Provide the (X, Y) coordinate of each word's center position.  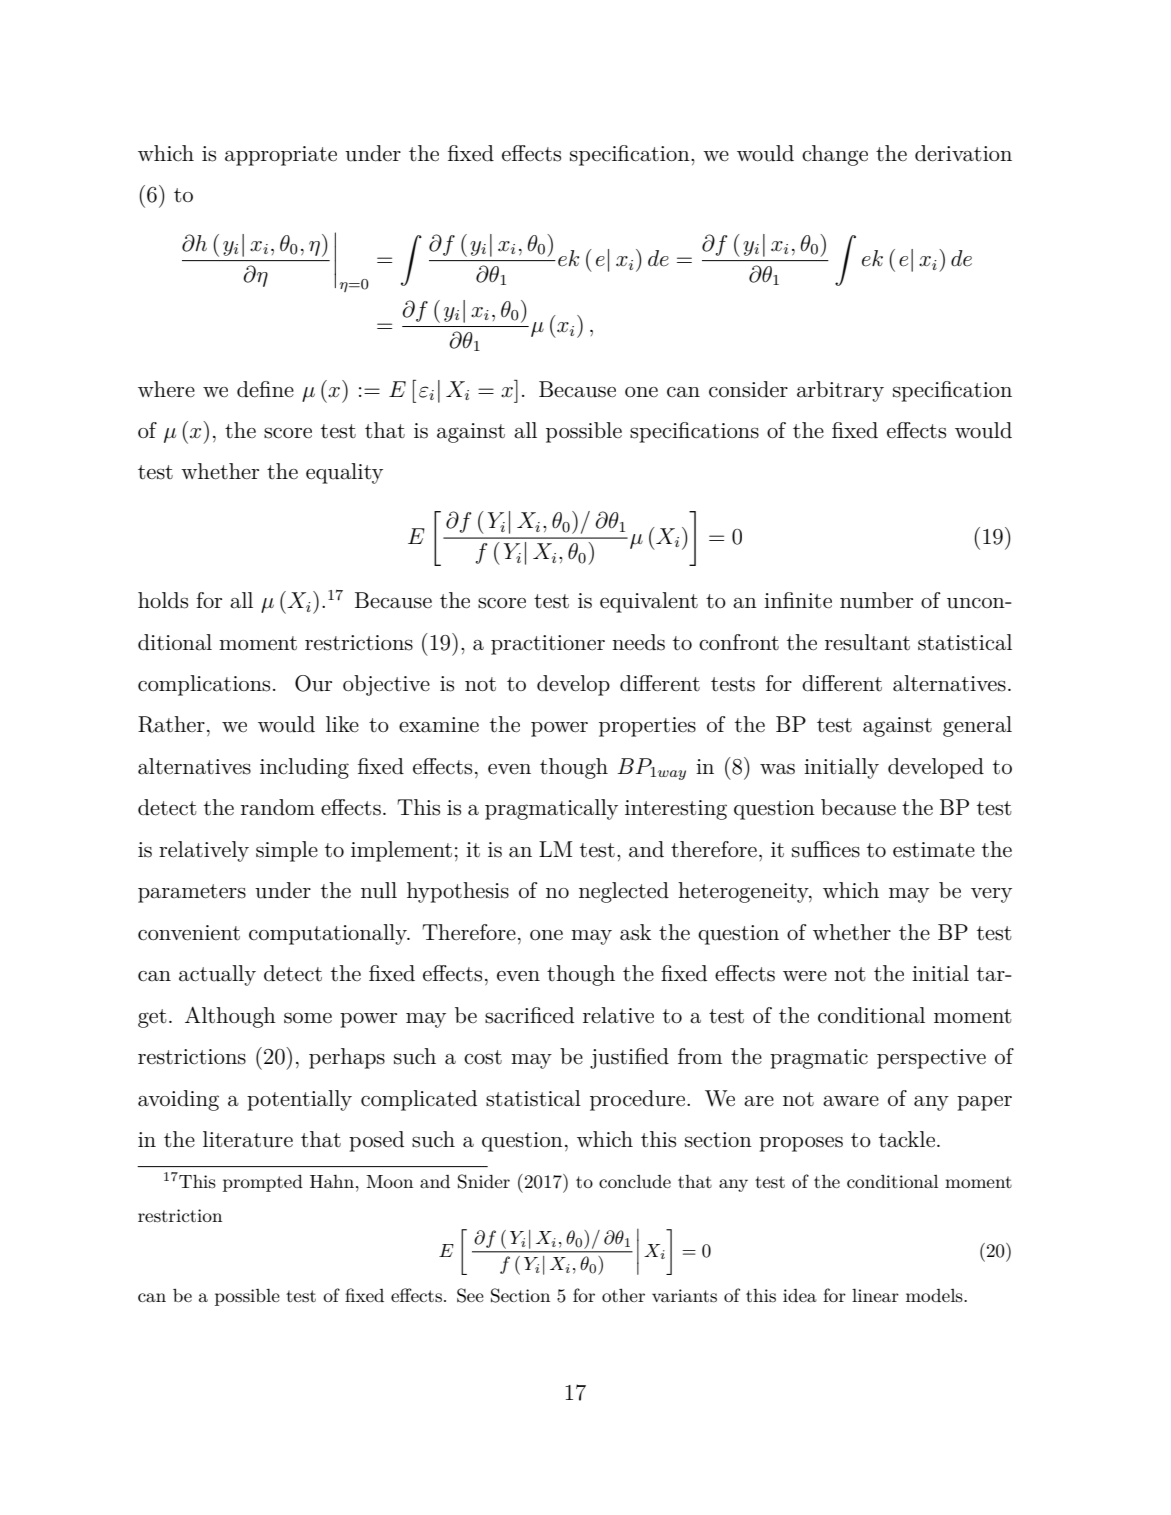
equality (344, 473)
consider (748, 389)
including (304, 768)
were (805, 976)
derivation (963, 153)
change (835, 155)
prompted (263, 1183)
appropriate (281, 156)
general (977, 726)
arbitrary (840, 391)
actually (217, 975)
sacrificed (529, 1015)
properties (647, 727)
